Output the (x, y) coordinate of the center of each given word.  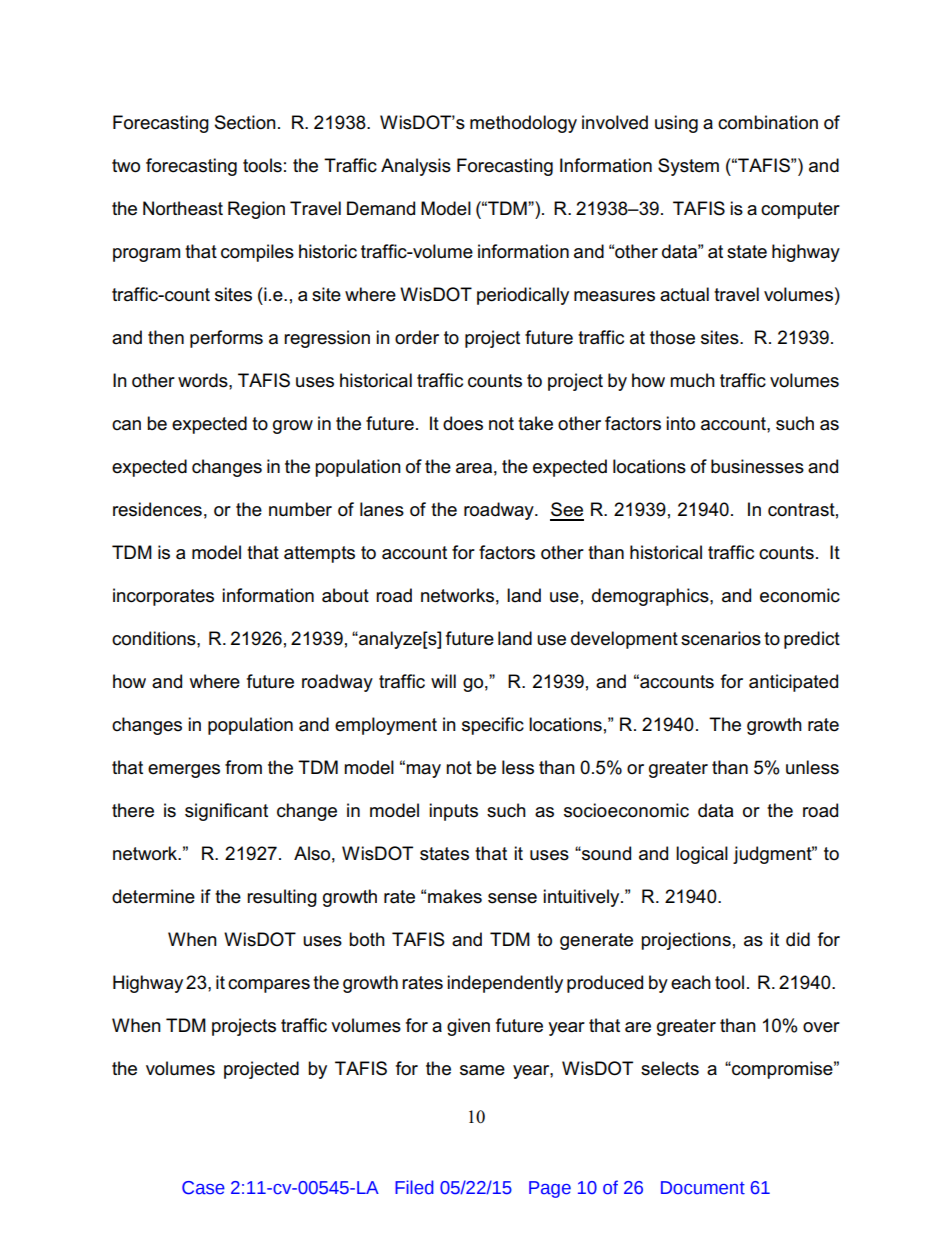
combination (768, 122)
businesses (757, 466)
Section (245, 122)
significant (226, 812)
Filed (414, 1187)
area (474, 468)
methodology (523, 124)
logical (702, 855)
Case (203, 1188)
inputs (453, 812)
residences (157, 509)
